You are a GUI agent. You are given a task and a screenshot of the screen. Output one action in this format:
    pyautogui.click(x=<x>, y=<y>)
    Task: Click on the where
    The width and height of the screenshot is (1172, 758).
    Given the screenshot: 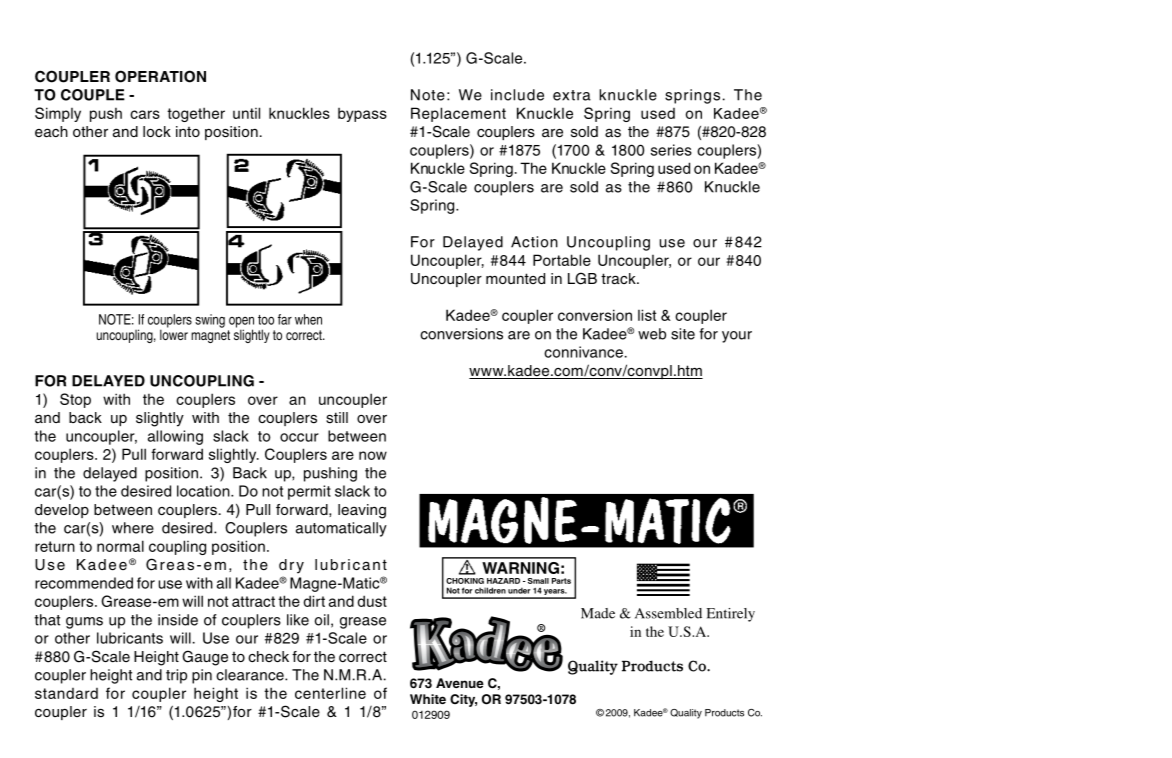 What is the action you would take?
    pyautogui.click(x=133, y=528)
